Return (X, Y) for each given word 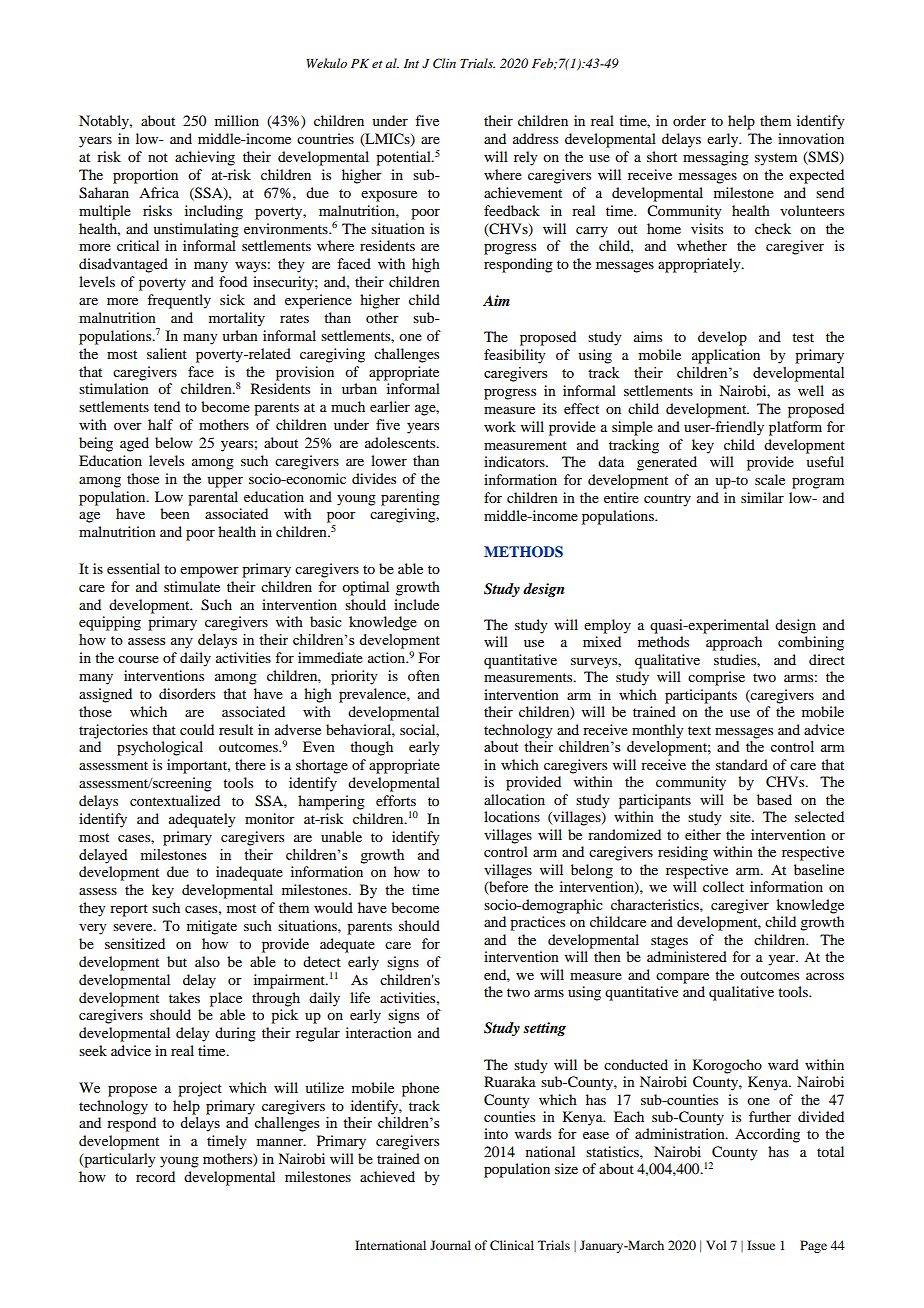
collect (723, 886)
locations (512, 816)
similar (762, 497)
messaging (716, 158)
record (155, 1176)
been (175, 513)
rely (526, 158)
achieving (205, 158)
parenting (410, 498)
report (129, 910)
